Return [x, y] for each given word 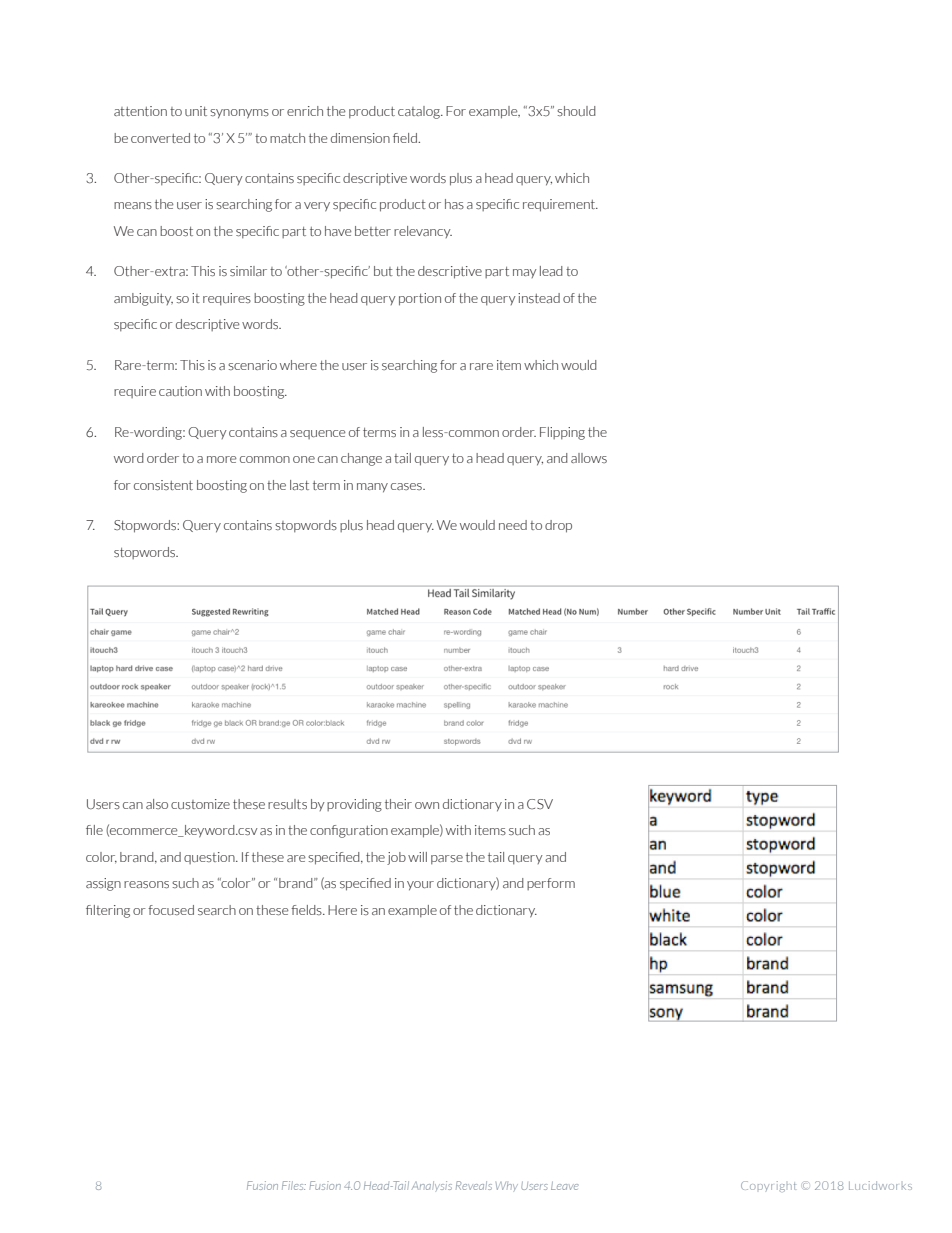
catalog [420, 112]
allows [589, 458]
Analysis [432, 1186]
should [576, 111]
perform [551, 884]
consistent [163, 485]
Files [294, 1185]
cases [407, 486]
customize [200, 804]
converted [160, 138]
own [427, 805]
